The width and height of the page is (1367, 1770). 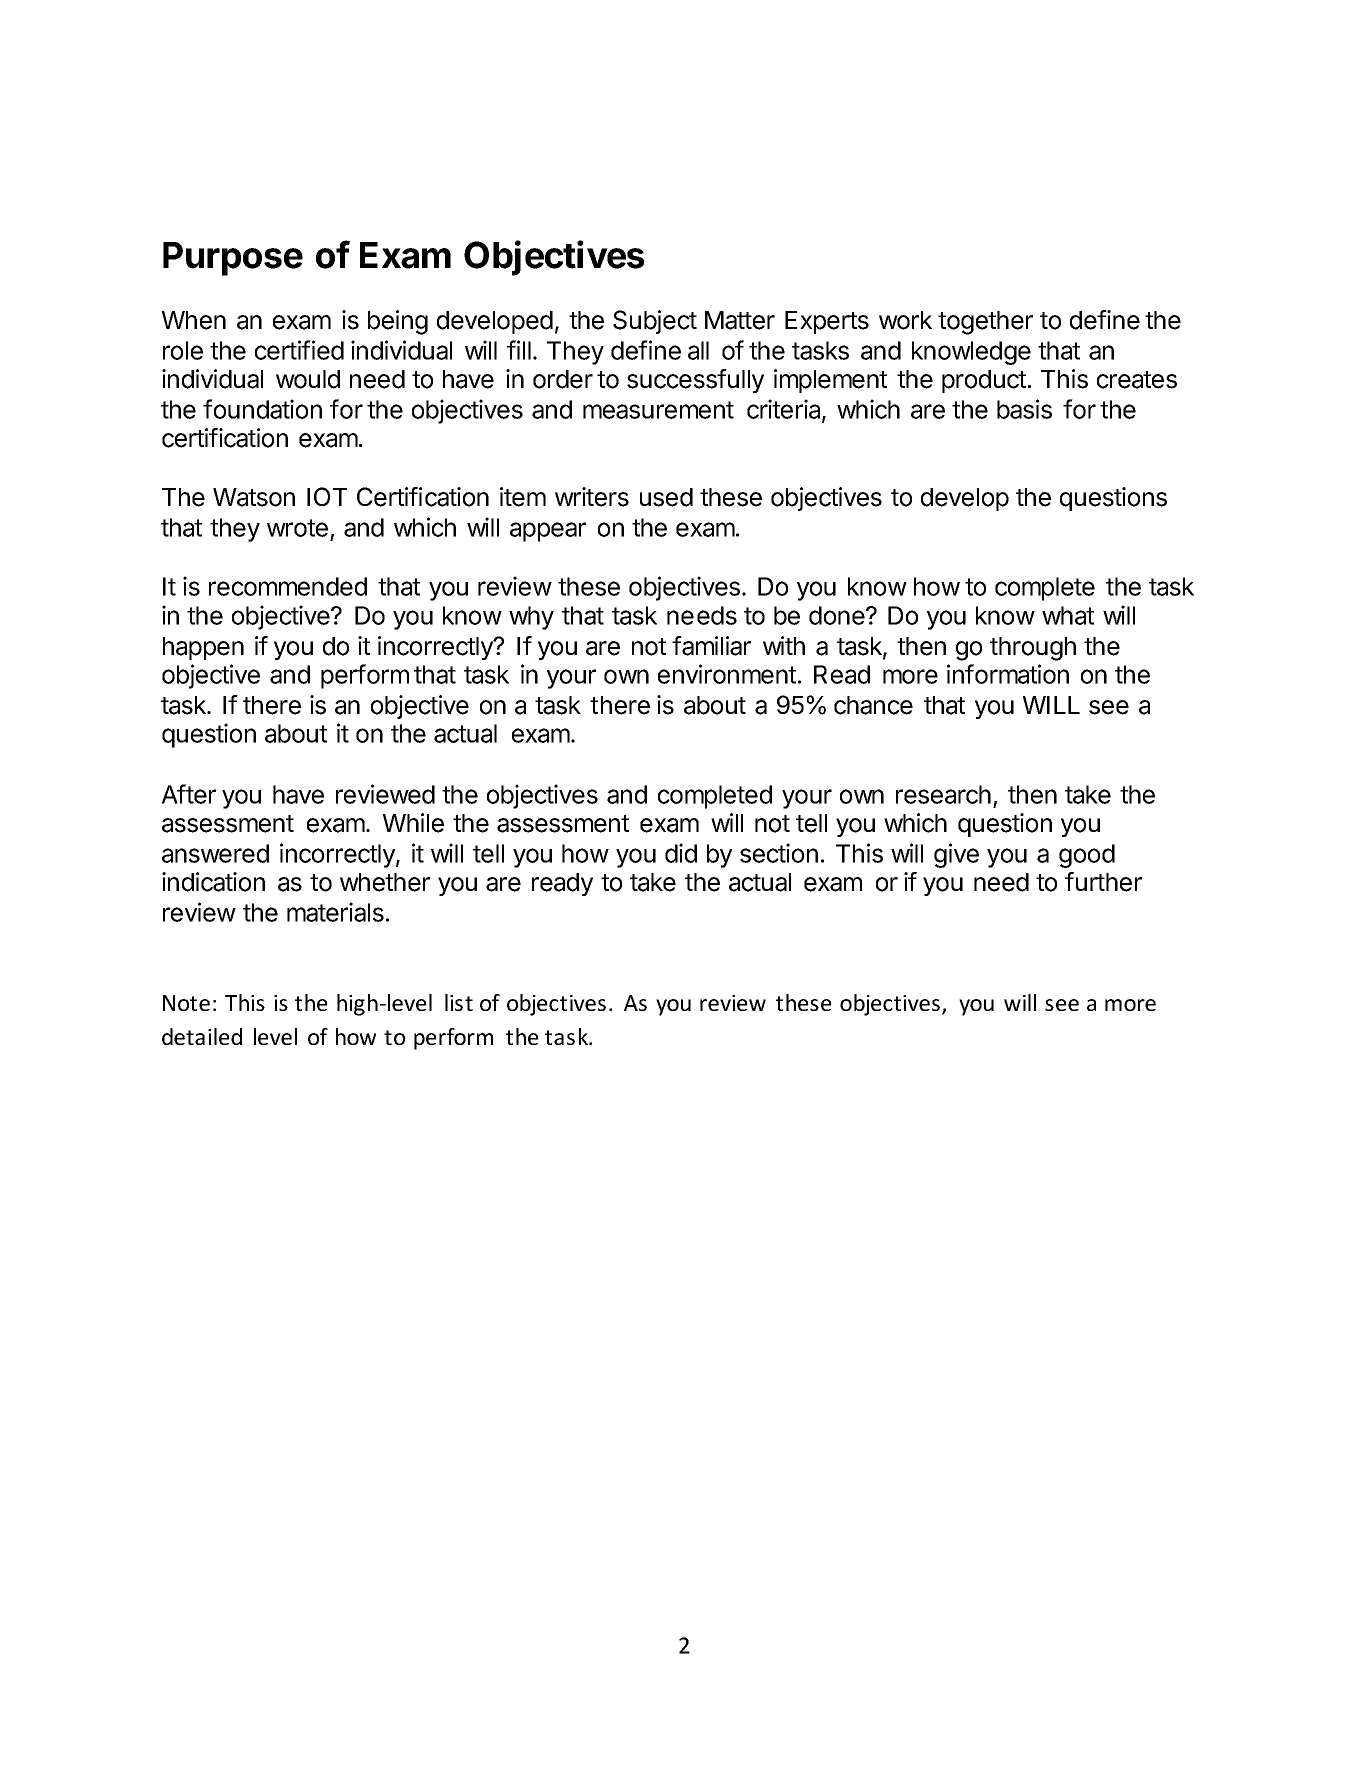 I want to click on environment, so click(x=727, y=674).
